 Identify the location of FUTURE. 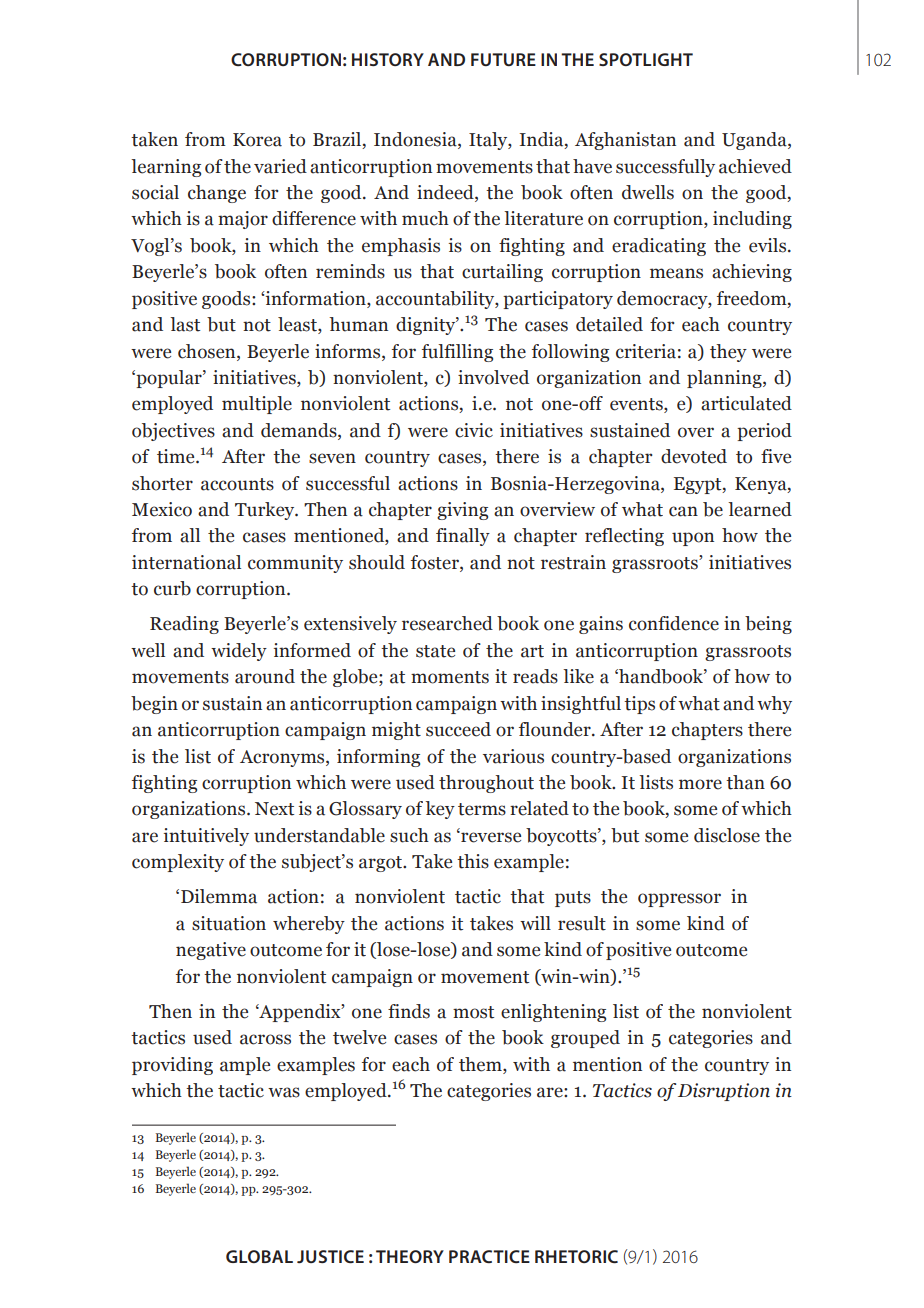
(503, 59).
